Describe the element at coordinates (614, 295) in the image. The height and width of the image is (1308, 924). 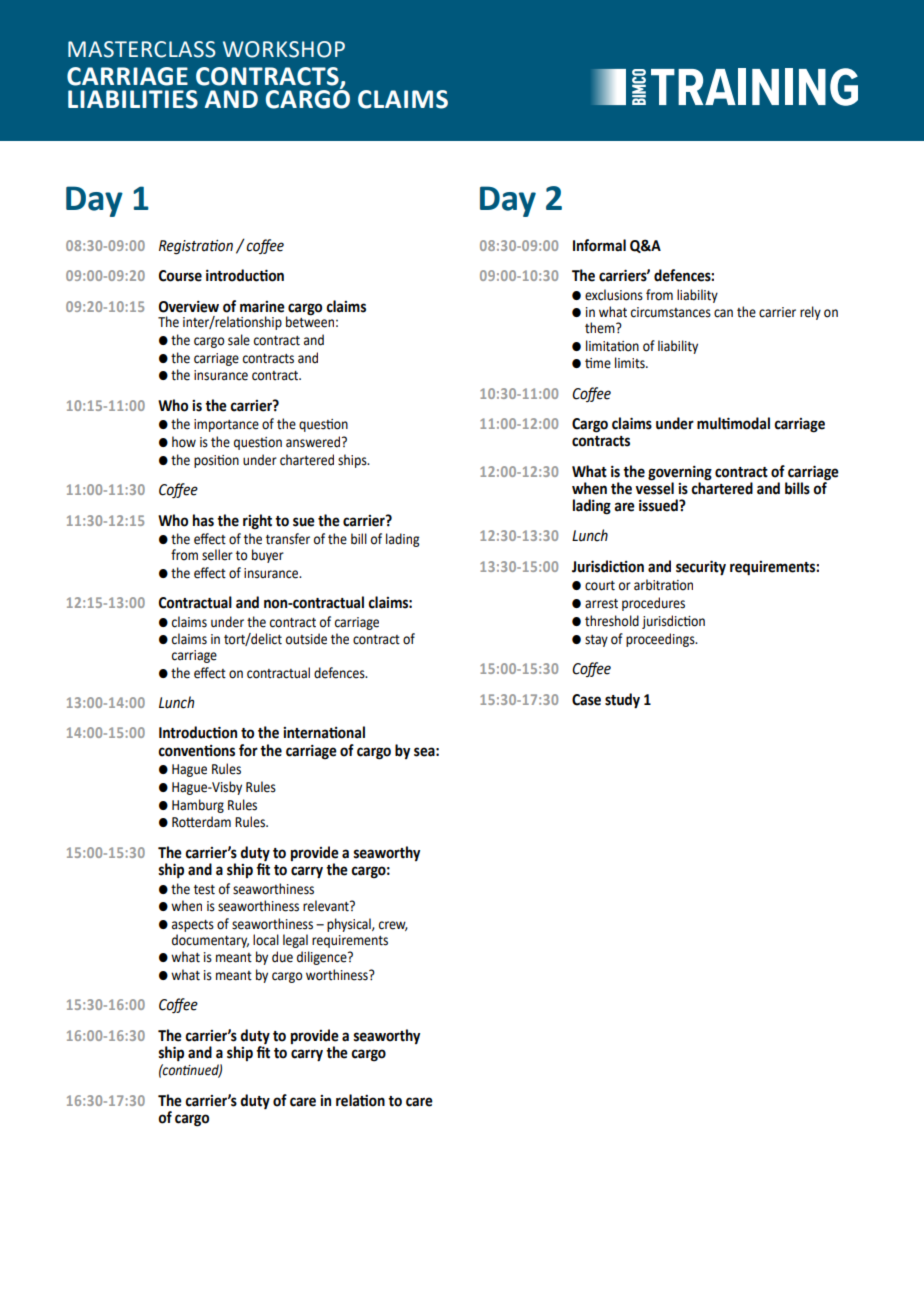
I see `exclusions` at that location.
